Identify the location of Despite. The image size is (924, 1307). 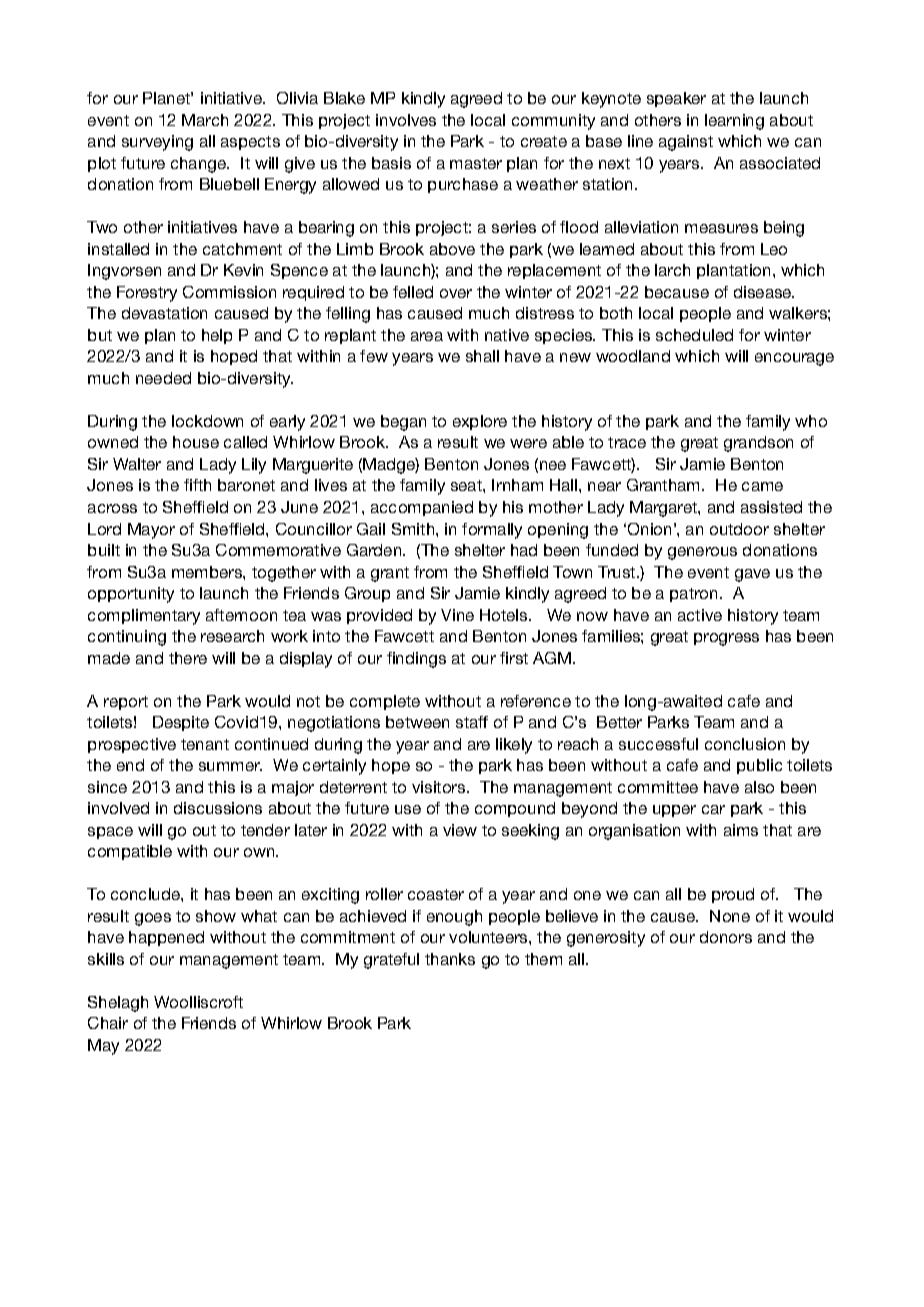
(181, 723).
